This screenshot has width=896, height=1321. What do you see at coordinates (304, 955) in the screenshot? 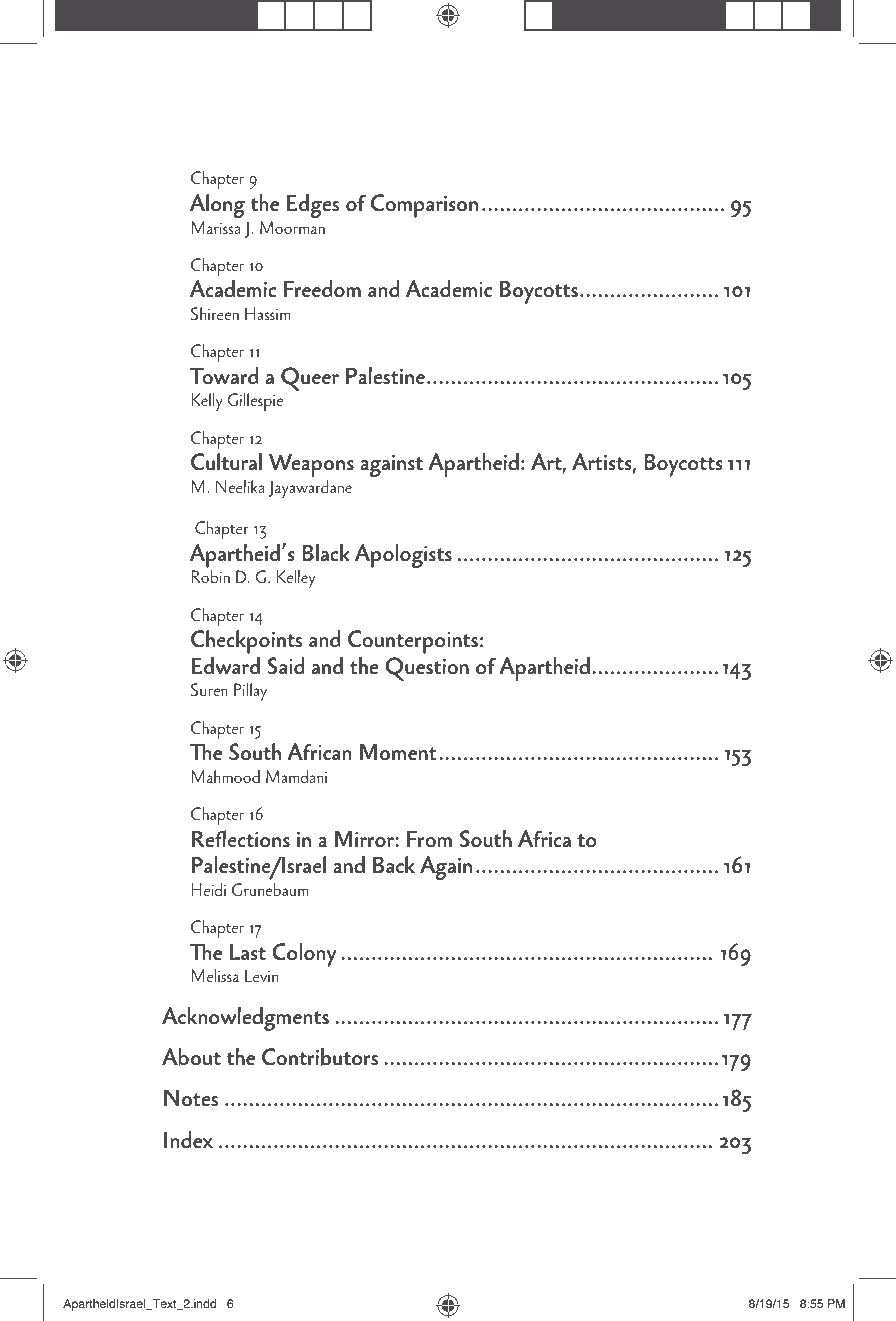
I see `Colony` at bounding box center [304, 955].
